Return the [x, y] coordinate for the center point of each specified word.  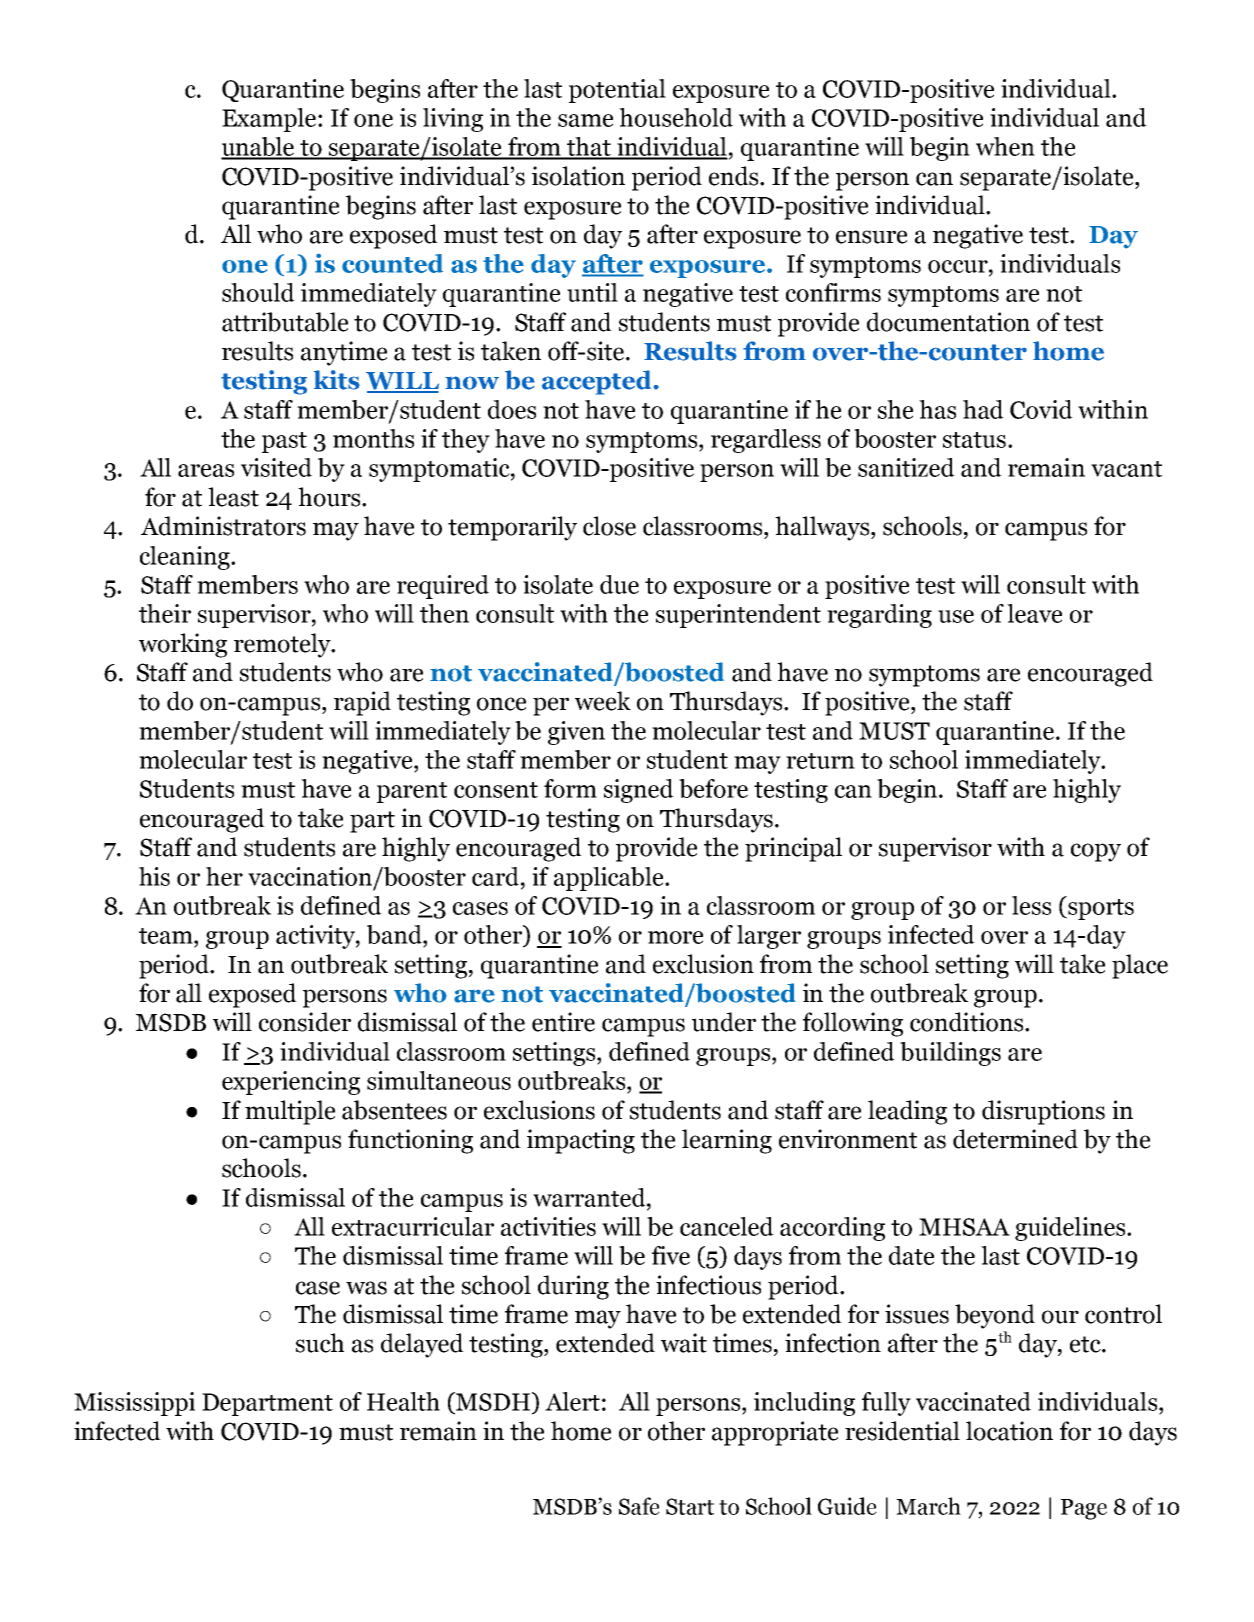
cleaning [186, 558]
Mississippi [134, 1404]
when [1005, 146]
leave [1034, 613]
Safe [639, 1506]
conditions [966, 1022]
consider [305, 1022]
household [676, 117]
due [619, 584]
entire [563, 1022]
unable [259, 148]
